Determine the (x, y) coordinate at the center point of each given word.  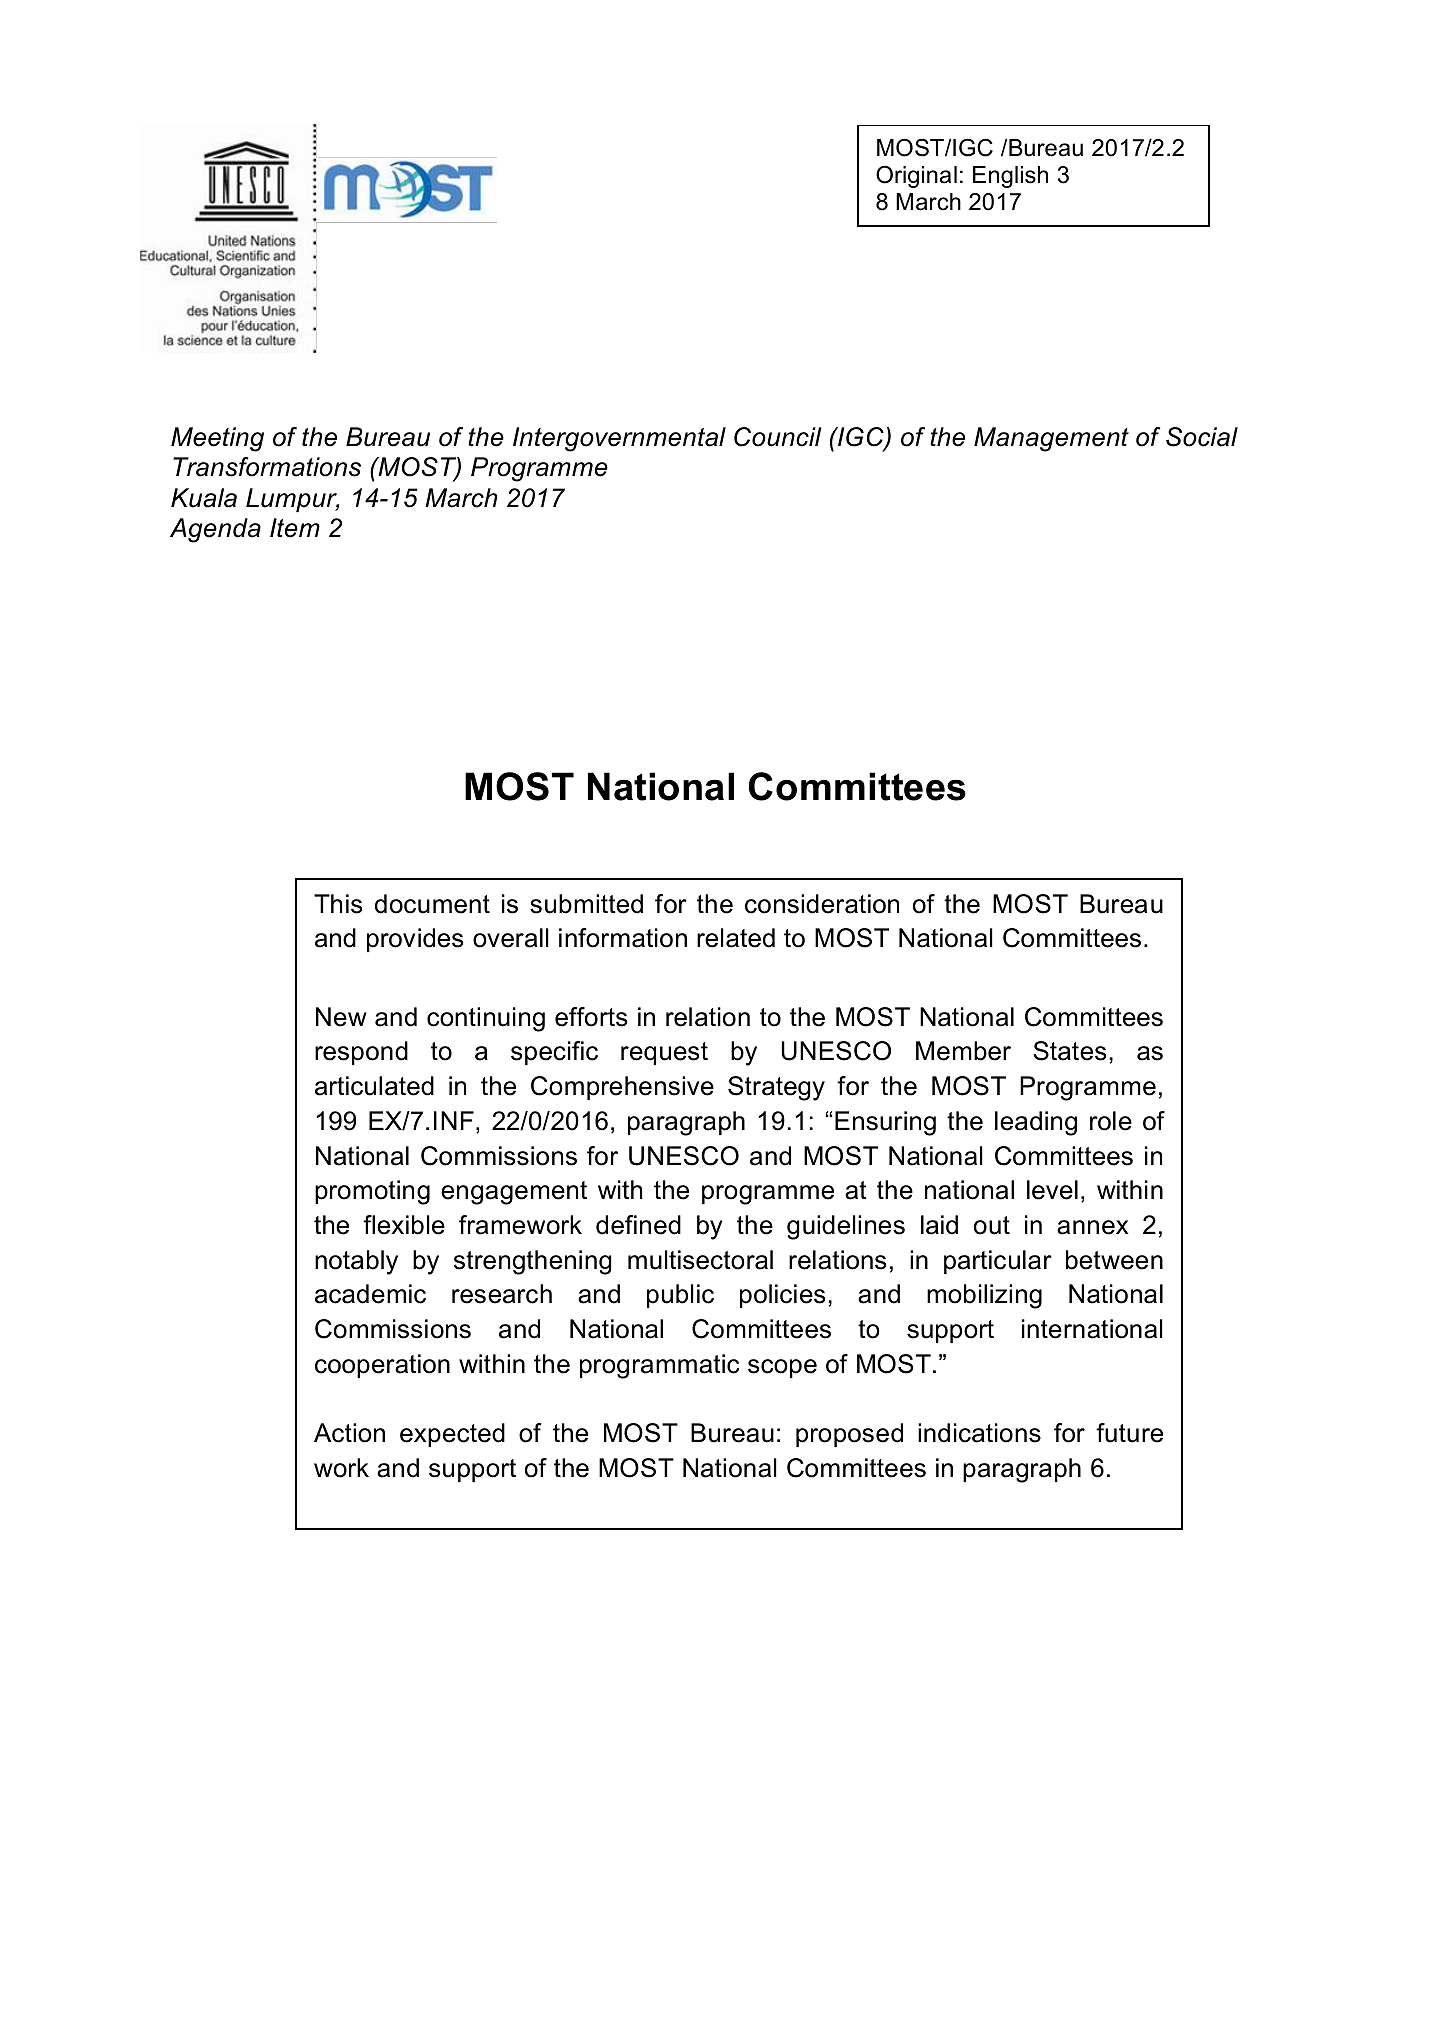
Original (916, 176)
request (664, 1053)
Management (1051, 439)
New (341, 1017)
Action (349, 1433)
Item (295, 528)
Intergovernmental (619, 439)
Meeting (217, 439)
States (1069, 1051)
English (1010, 177)
